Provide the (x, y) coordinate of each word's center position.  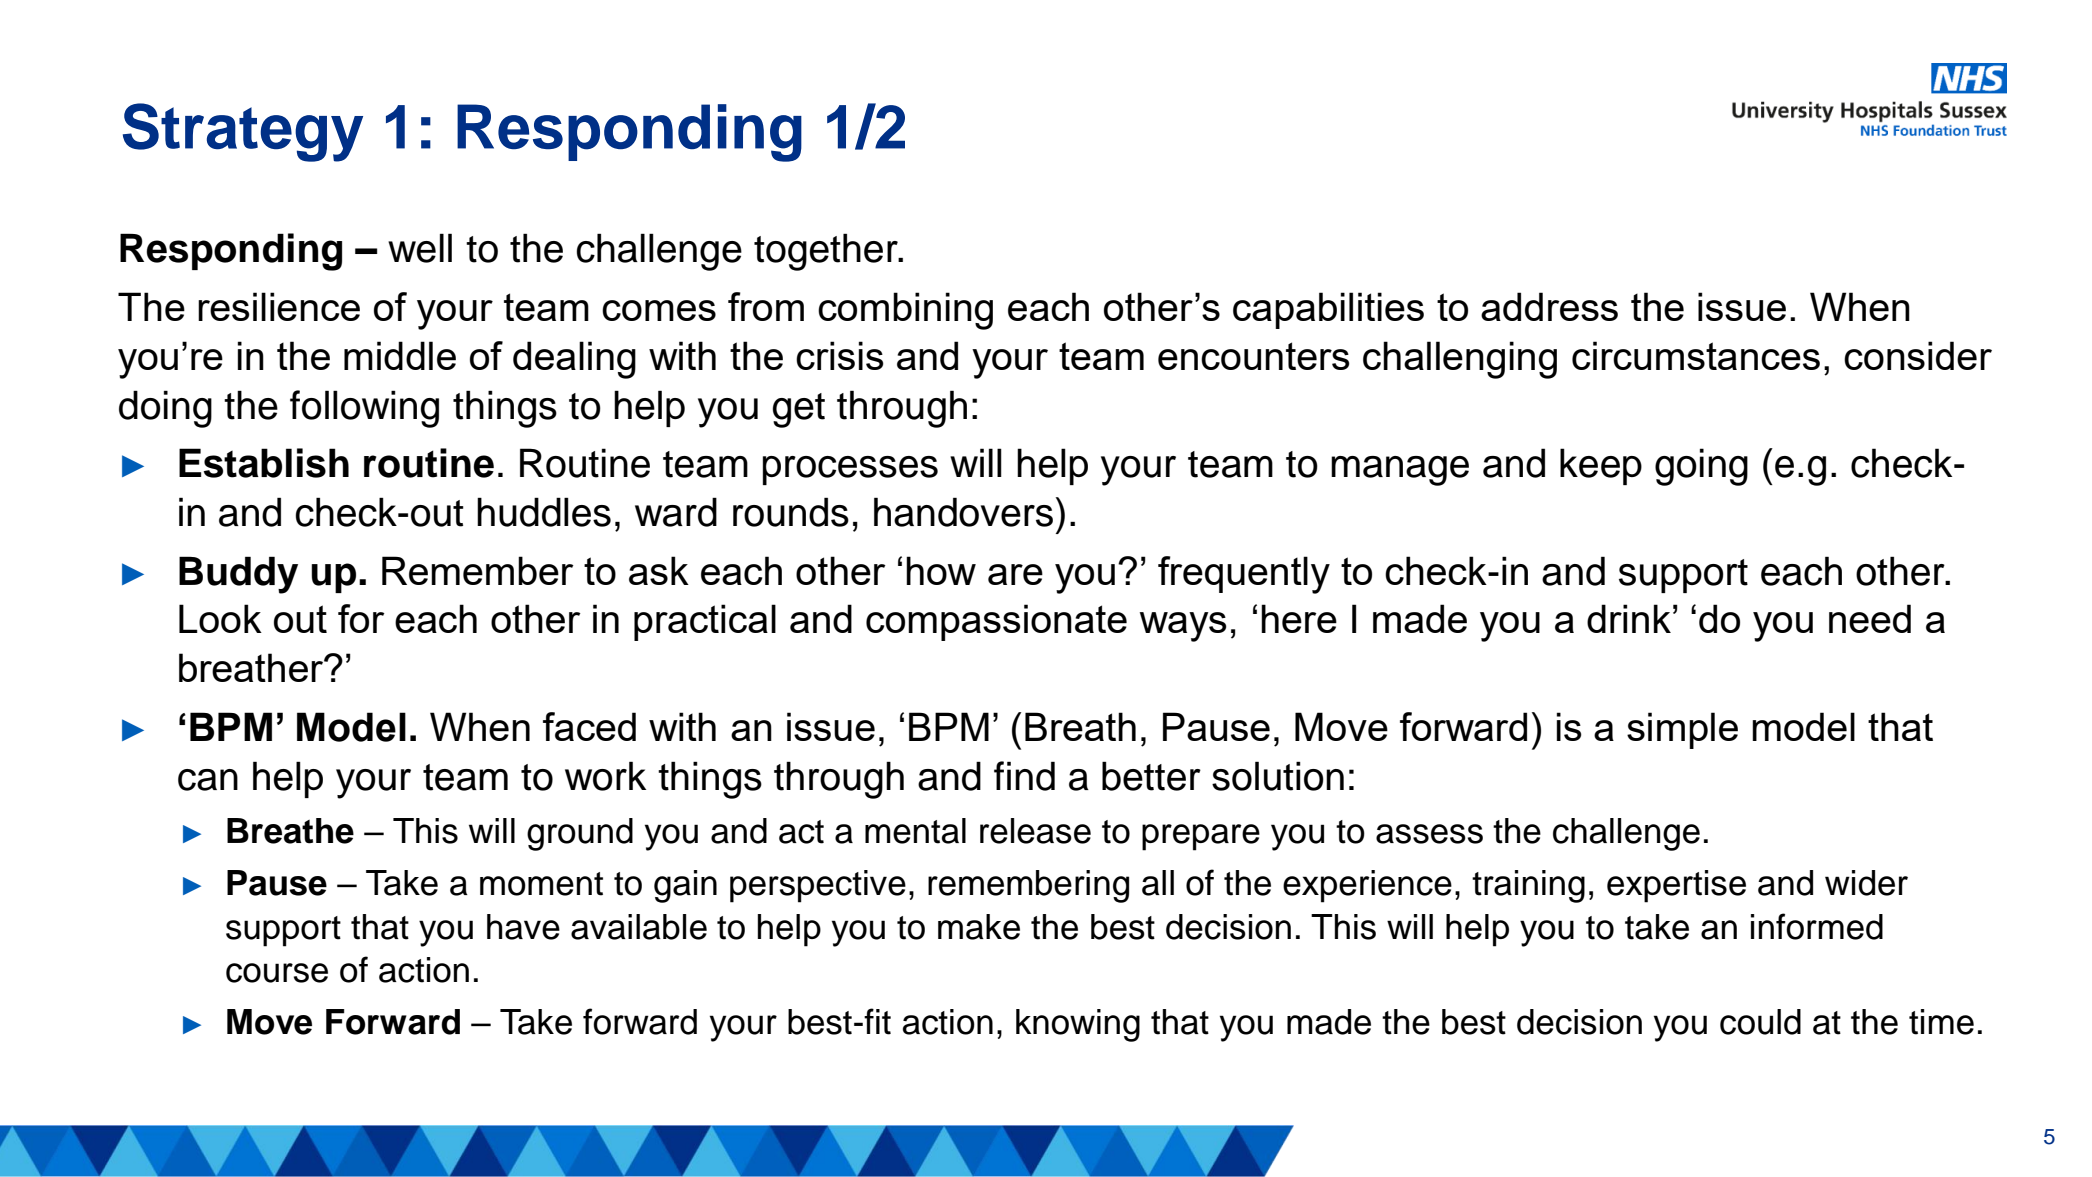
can (208, 780)
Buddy (238, 575)
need (1870, 618)
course (277, 973)
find (1024, 776)
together (827, 252)
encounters (1254, 356)
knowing (1078, 1025)
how (941, 570)
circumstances (1696, 355)
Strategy (243, 132)
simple (1682, 730)
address (1549, 306)
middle (400, 355)
